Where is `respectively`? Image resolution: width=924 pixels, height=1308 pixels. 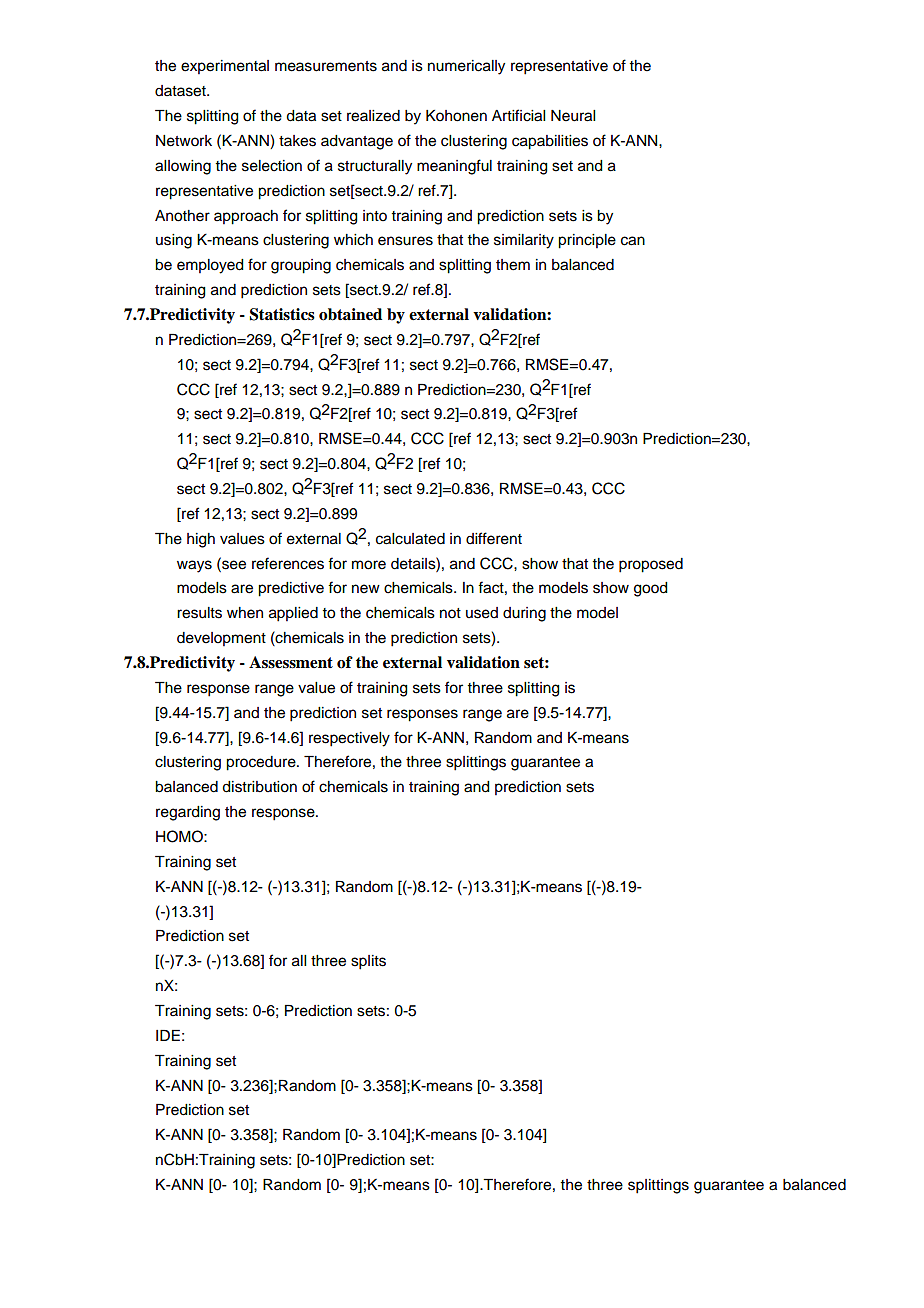 respectively is located at coordinates (349, 739).
